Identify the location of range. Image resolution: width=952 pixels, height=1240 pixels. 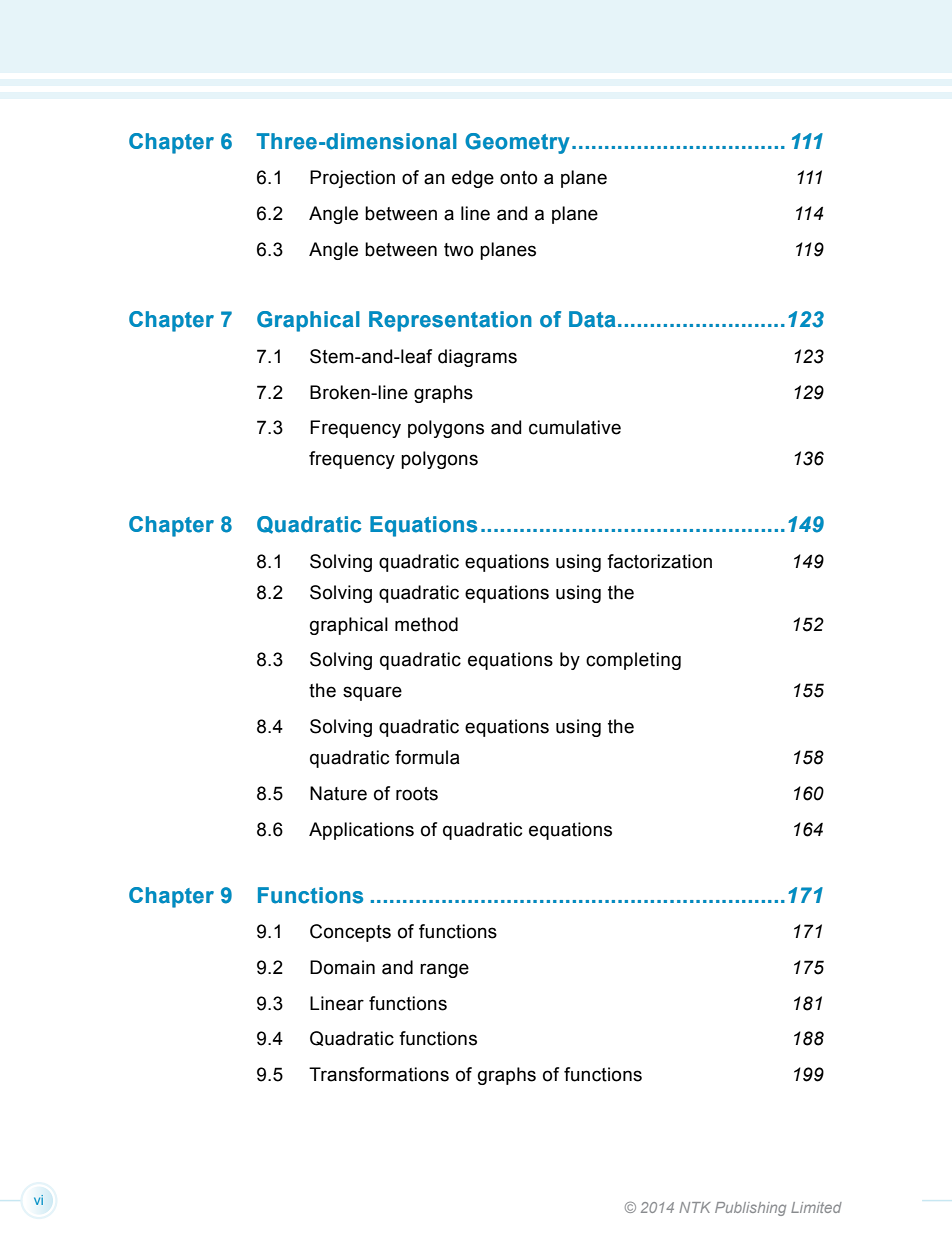
(444, 970).
